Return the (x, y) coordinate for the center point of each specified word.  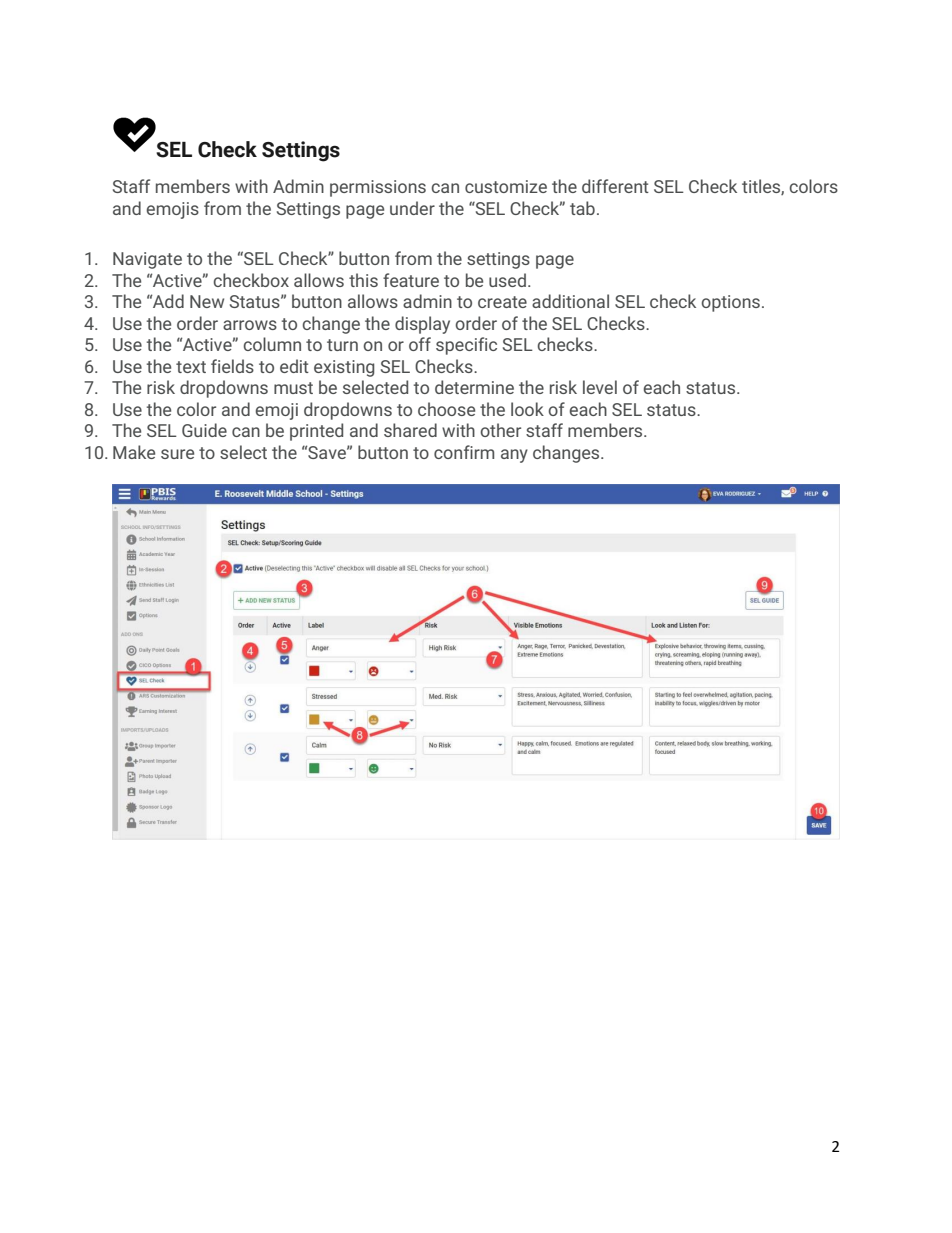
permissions (378, 188)
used (507, 280)
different (615, 186)
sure (177, 454)
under (412, 208)
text (191, 367)
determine (474, 387)
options (730, 303)
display (422, 325)
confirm (464, 452)
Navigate (147, 260)
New (207, 301)
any (514, 456)
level (600, 387)
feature (411, 280)
